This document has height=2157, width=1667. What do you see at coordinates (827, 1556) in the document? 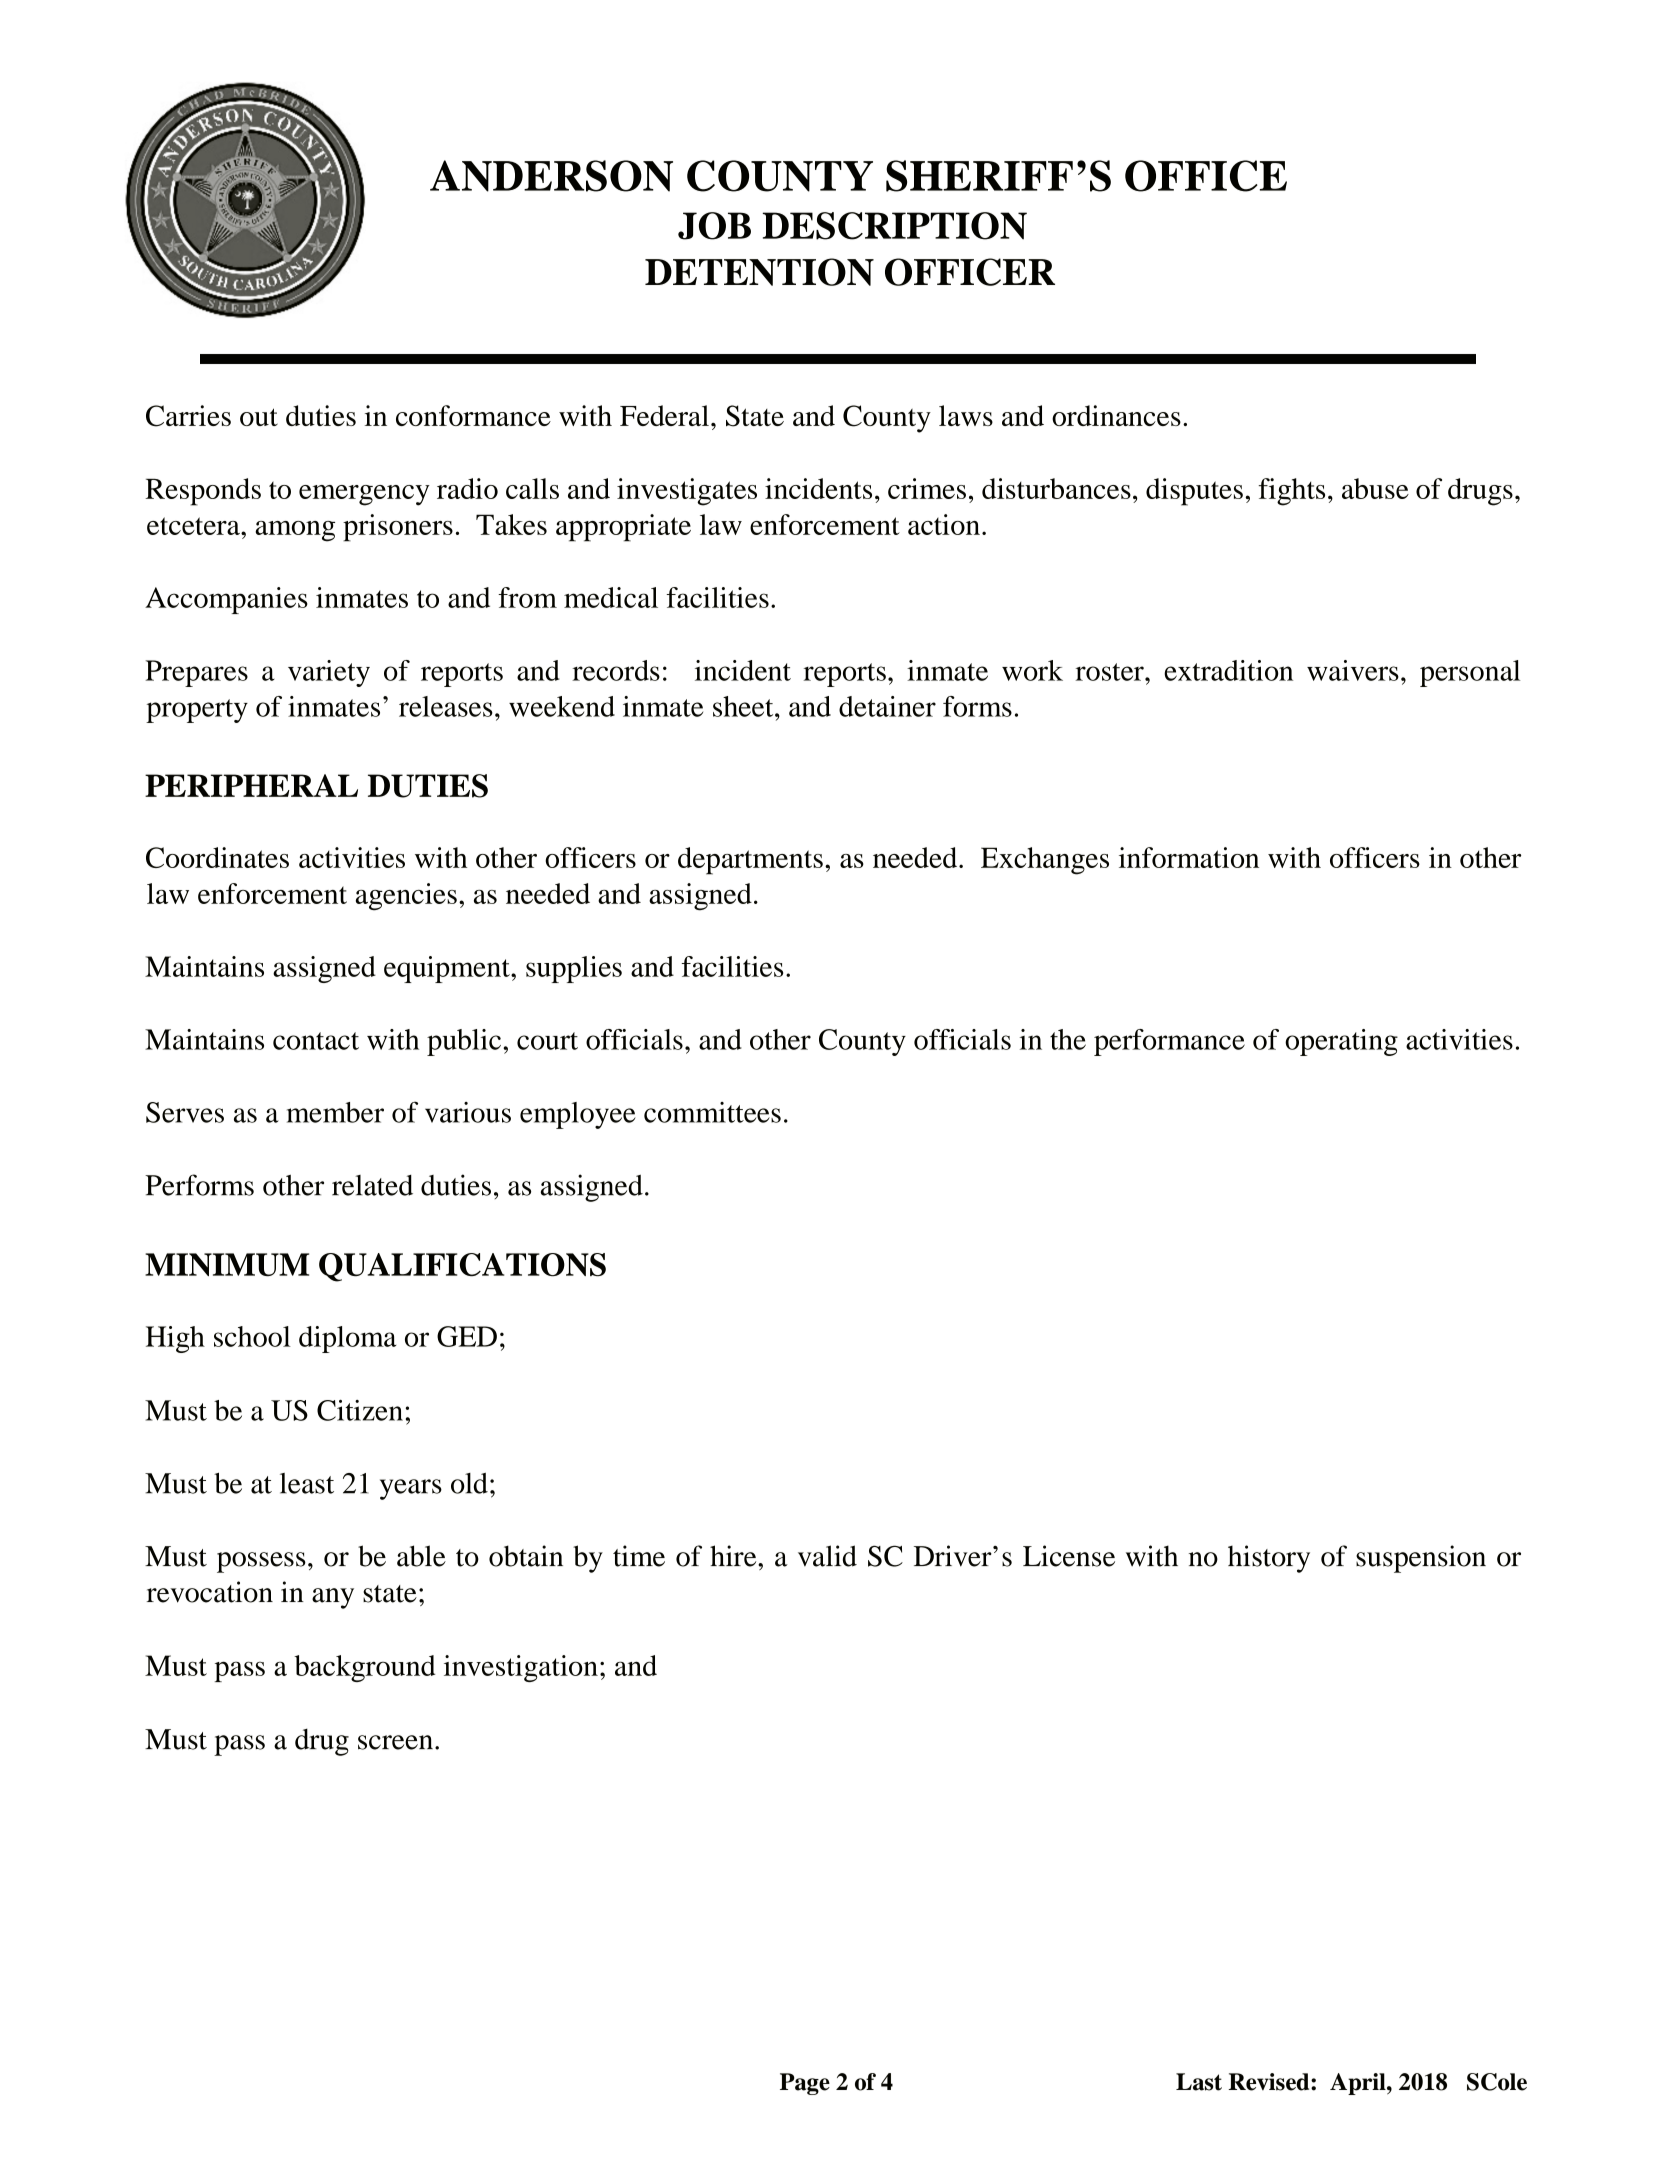
I see `valid` at bounding box center [827, 1556].
